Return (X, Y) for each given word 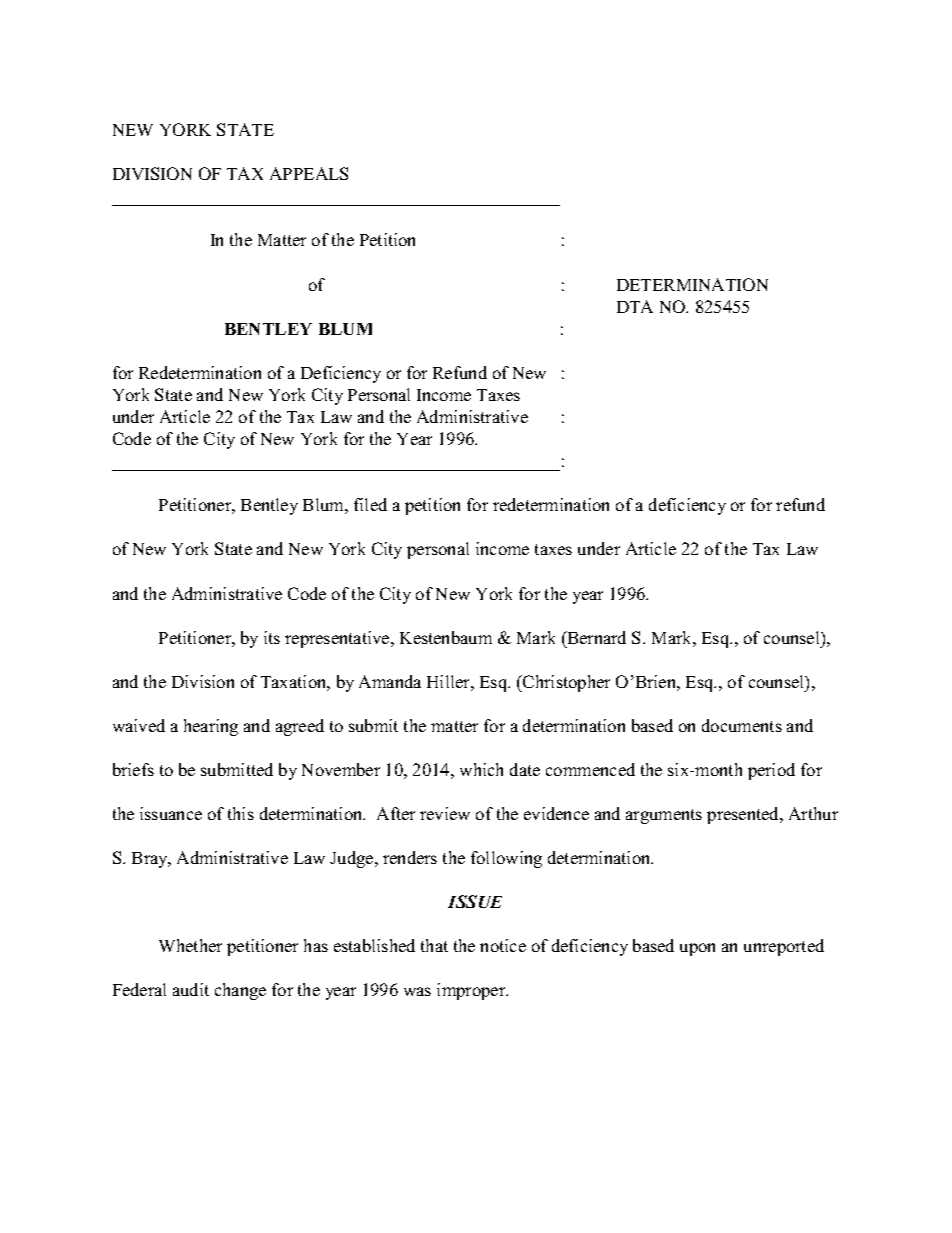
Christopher (565, 683)
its (272, 637)
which (481, 769)
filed (370, 504)
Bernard (595, 637)
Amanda (390, 681)
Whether (190, 945)
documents (742, 725)
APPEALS (309, 173)
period (771, 771)
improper (472, 991)
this (241, 813)
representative (338, 639)
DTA (635, 306)
